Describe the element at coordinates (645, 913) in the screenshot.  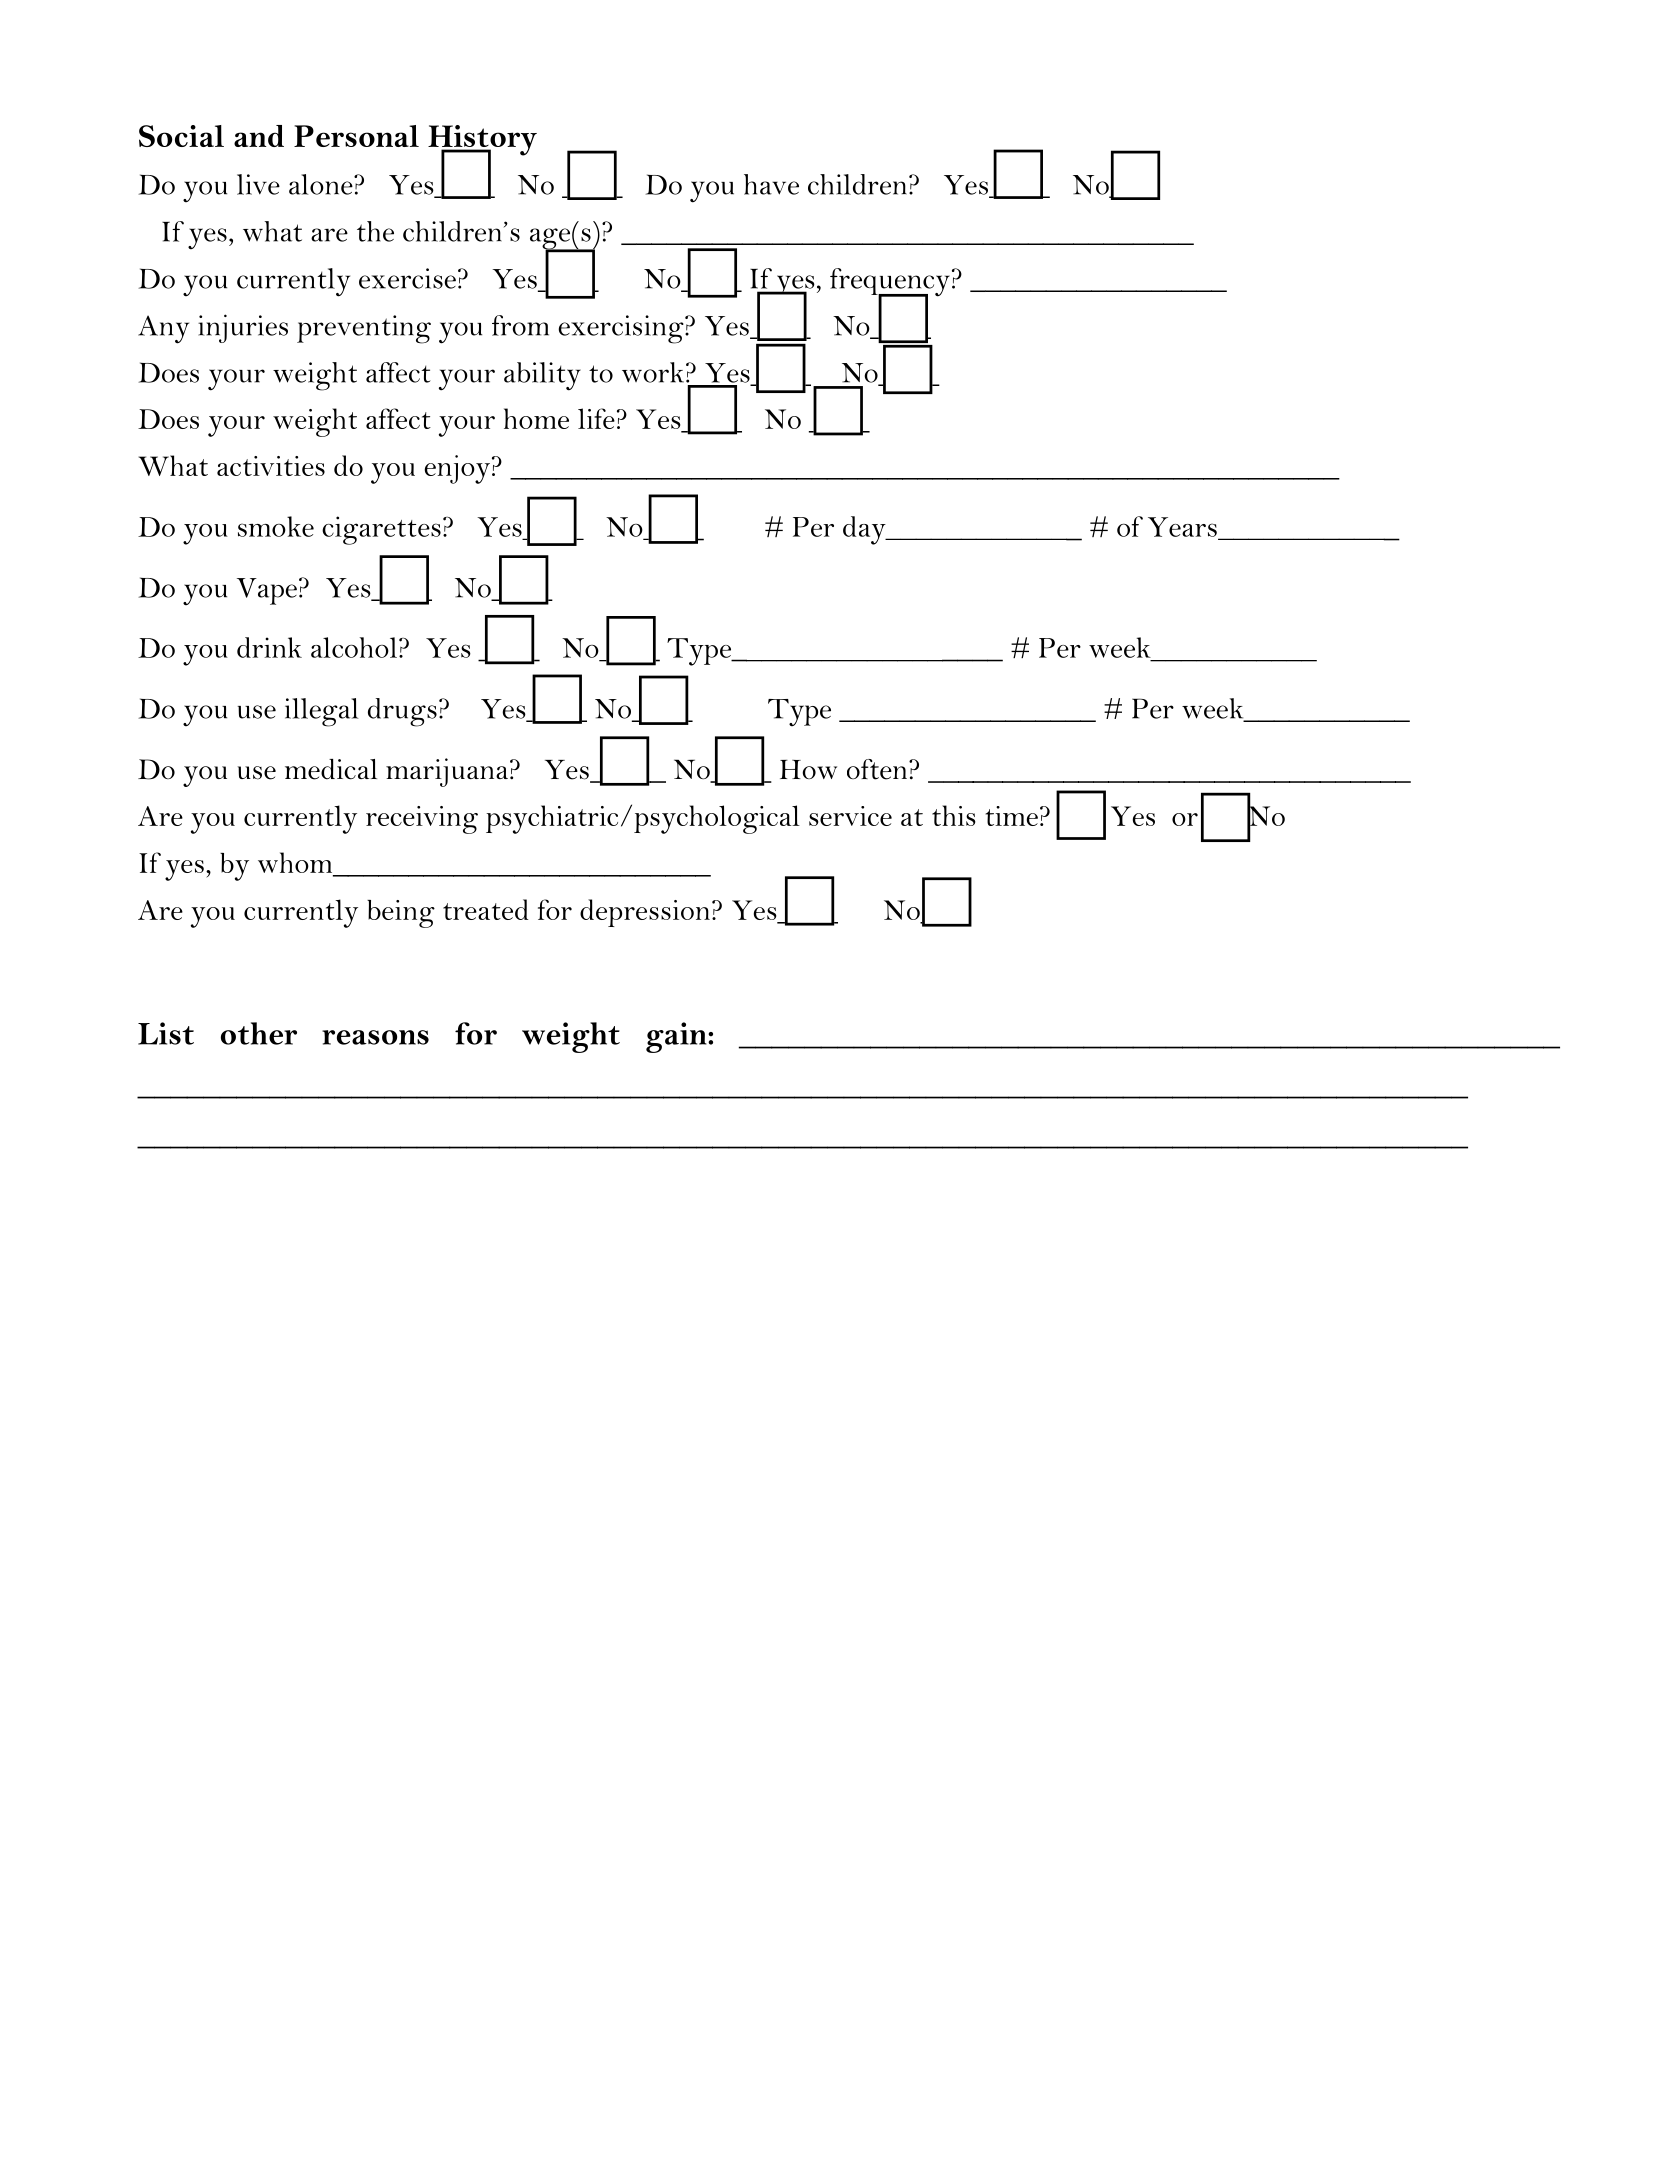
I see `depression` at that location.
